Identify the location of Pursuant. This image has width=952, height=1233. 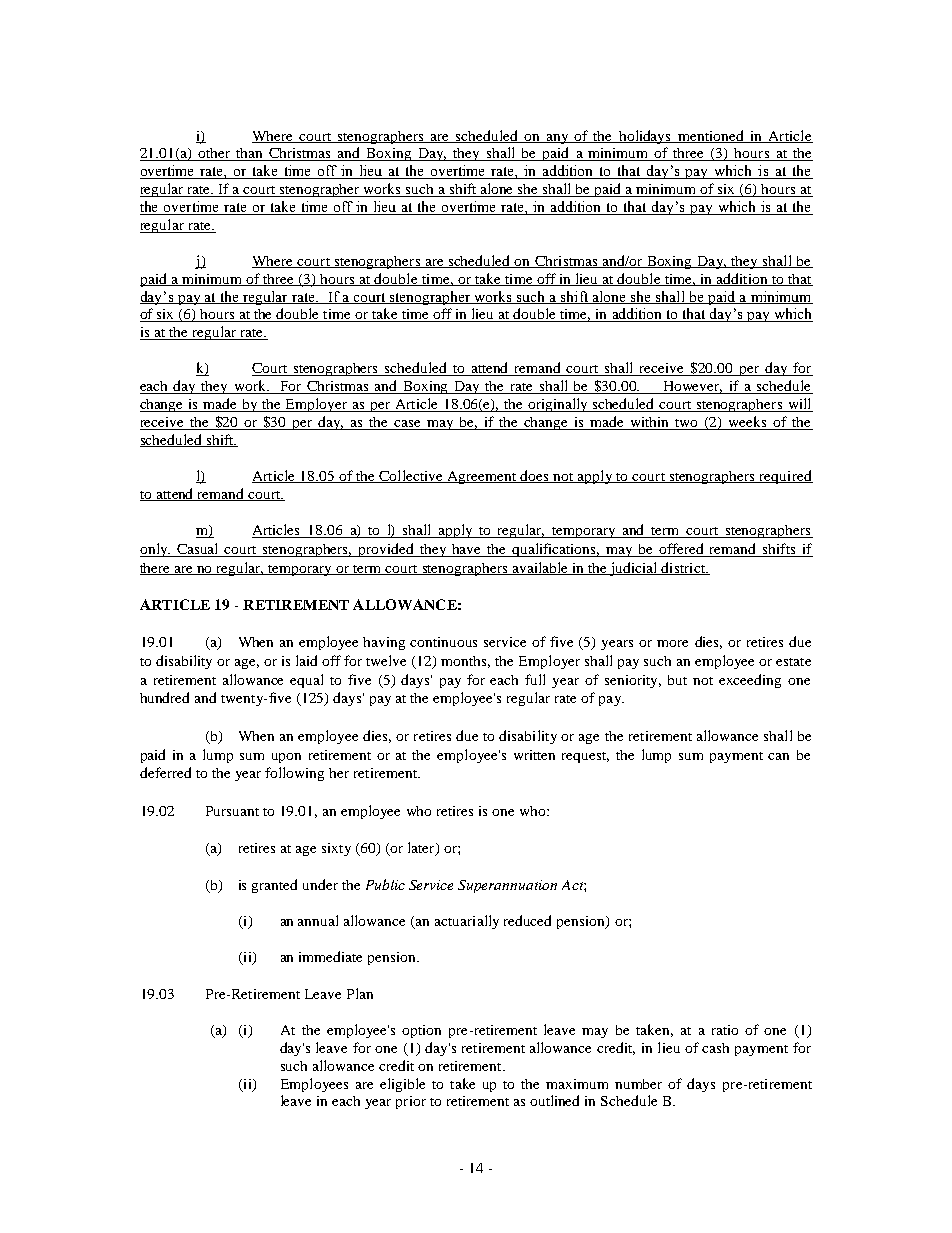
(232, 811).
